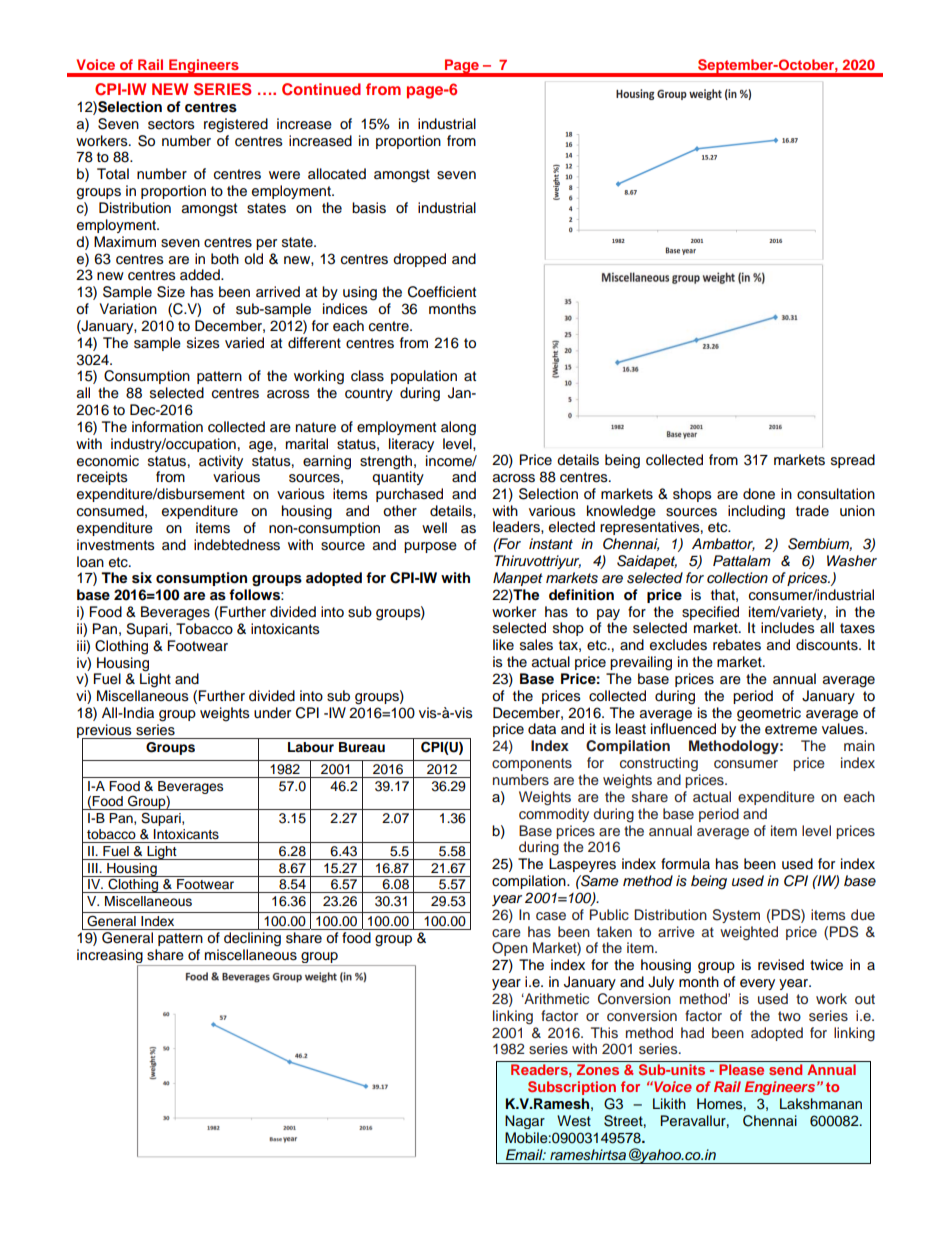  I want to click on send, so click(785, 1069).
